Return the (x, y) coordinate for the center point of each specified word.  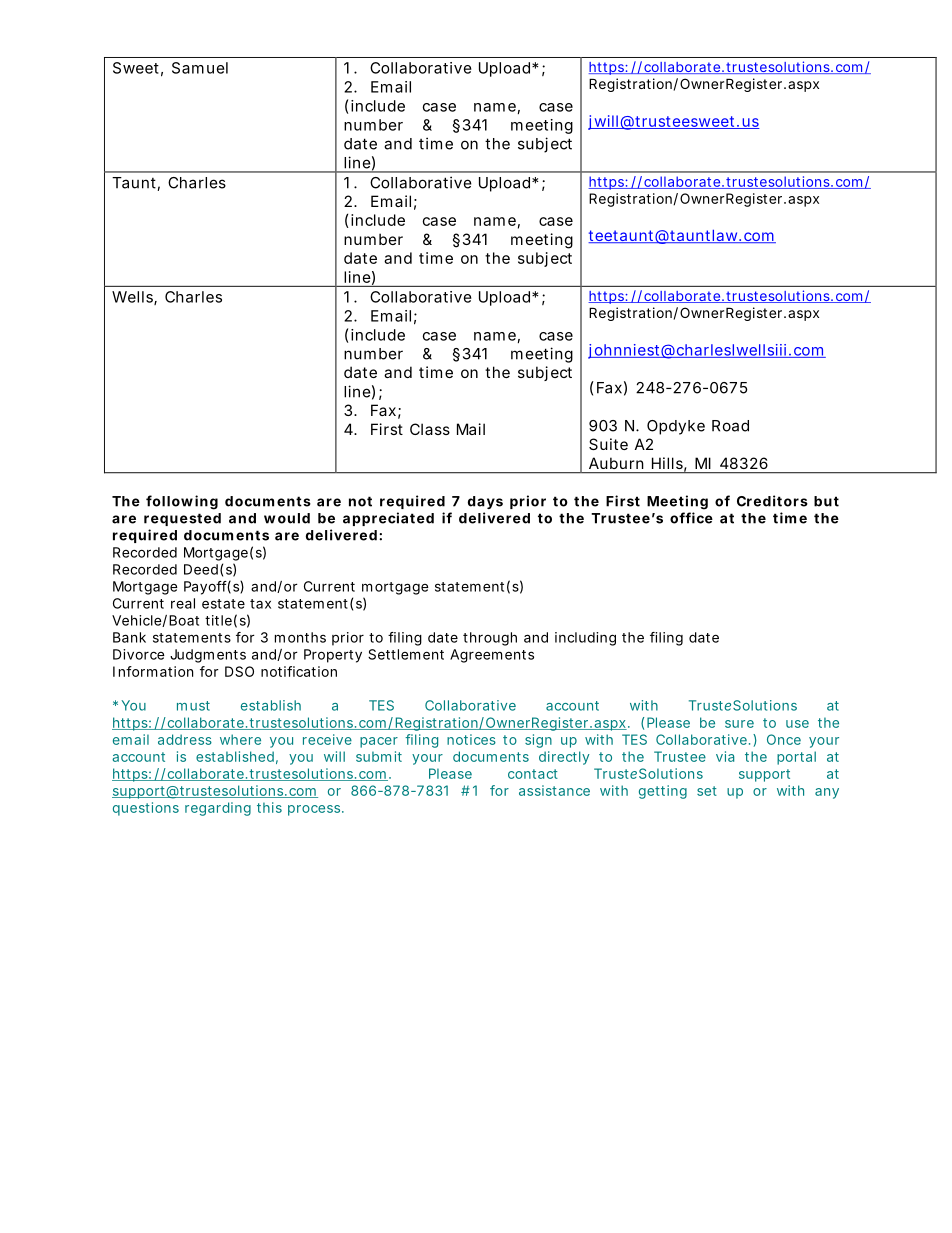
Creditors (772, 501)
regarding (218, 809)
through (490, 639)
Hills (669, 464)
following (182, 502)
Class (430, 429)
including (585, 639)
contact (533, 774)
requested (182, 519)
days (485, 502)
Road (730, 426)
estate (223, 604)
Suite (608, 444)
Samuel (200, 68)
